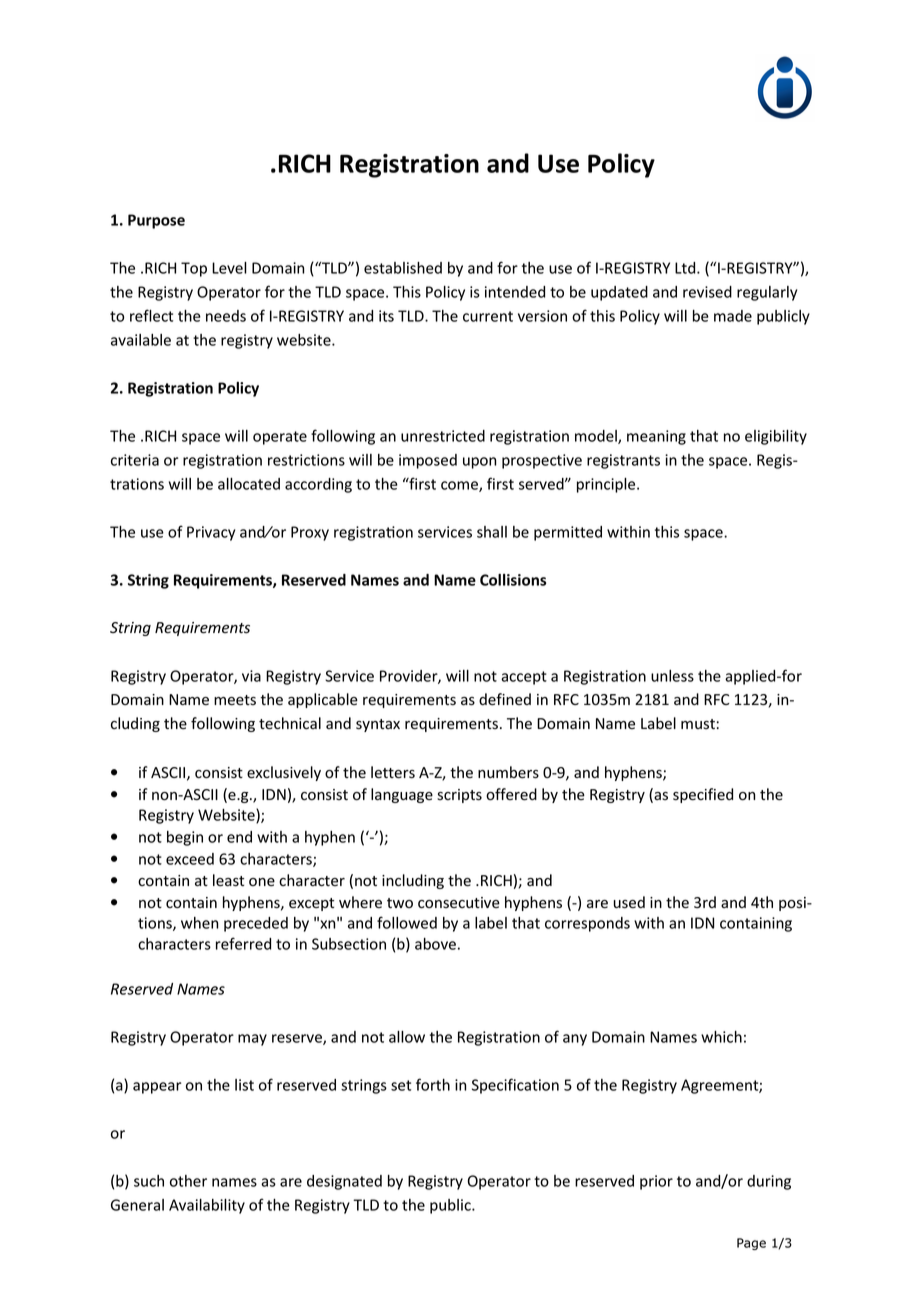 This image has width=924, height=1308. I want to click on must, so click(698, 724).
